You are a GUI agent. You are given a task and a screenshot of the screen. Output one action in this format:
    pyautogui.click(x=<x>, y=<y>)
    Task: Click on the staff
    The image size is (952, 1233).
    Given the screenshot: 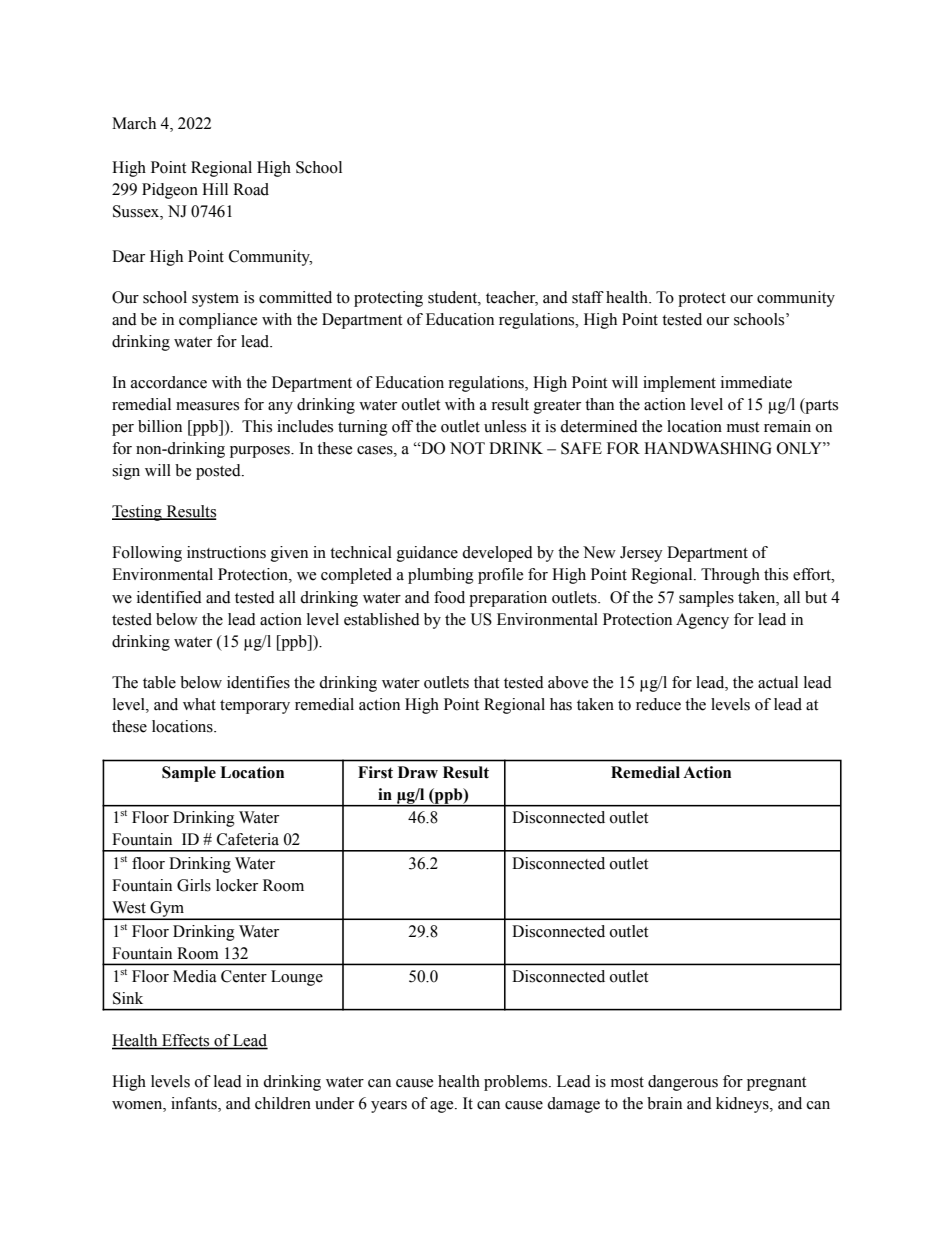 What is the action you would take?
    pyautogui.click(x=588, y=297)
